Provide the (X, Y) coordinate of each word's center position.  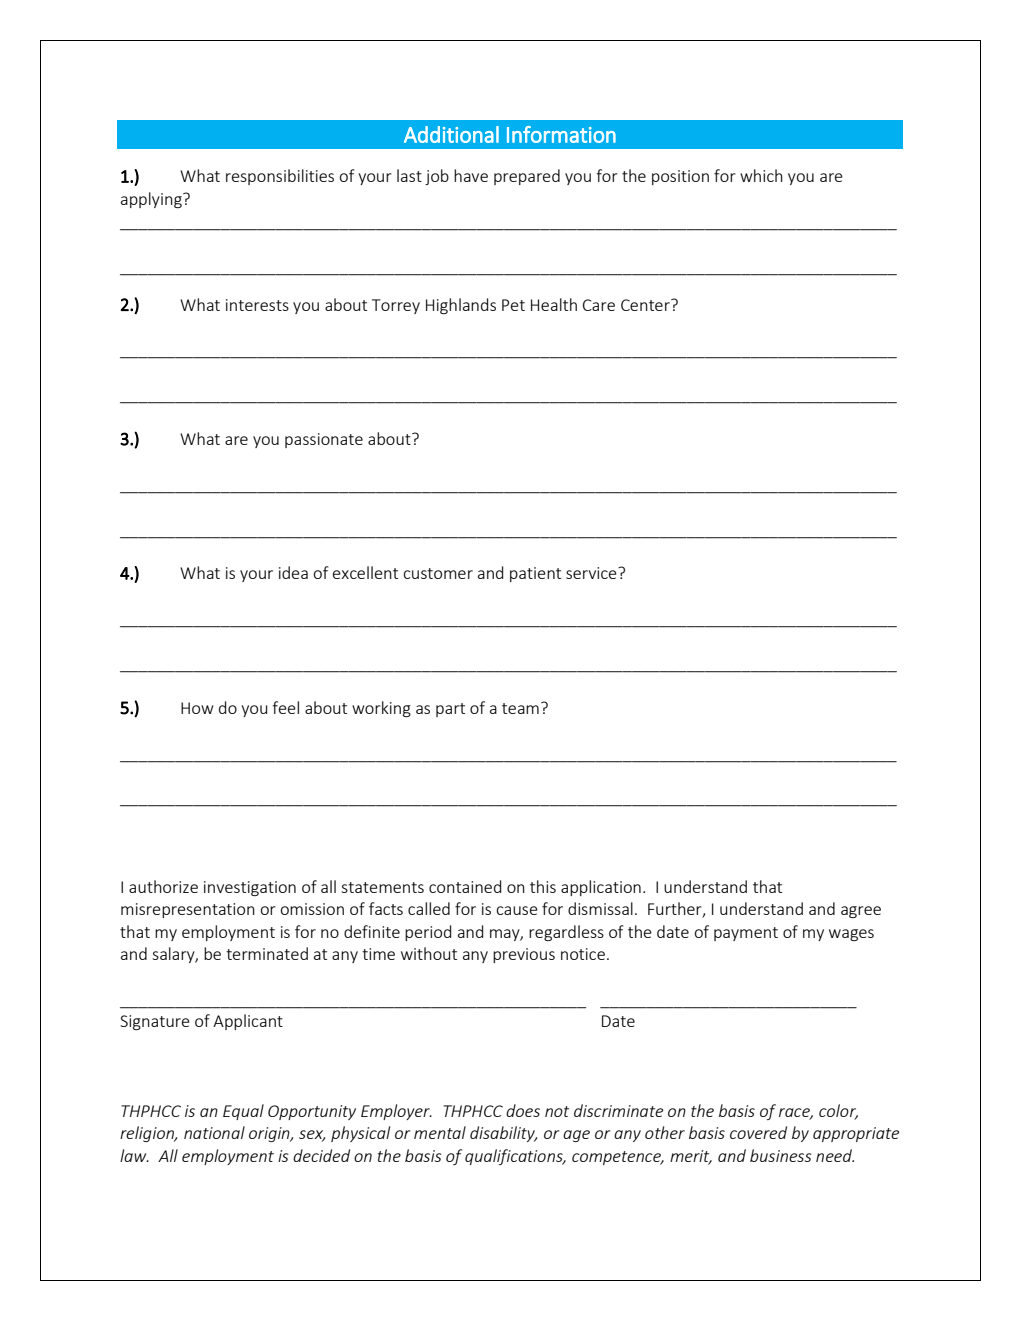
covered (758, 1132)
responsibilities (280, 177)
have (471, 175)
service (592, 573)
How (197, 708)
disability (503, 1134)
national (214, 1132)
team (520, 708)
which (761, 175)
